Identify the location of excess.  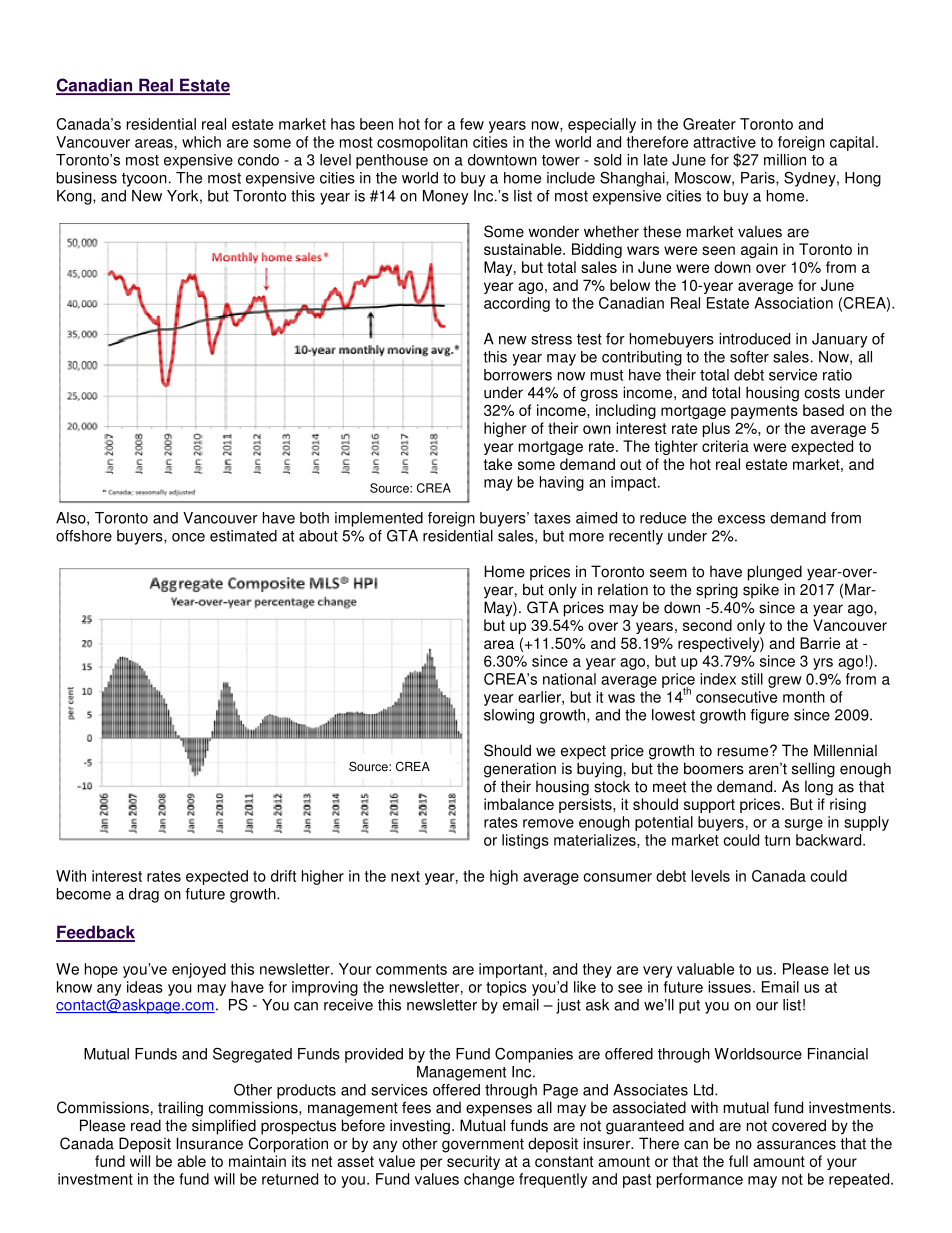
(741, 519).
